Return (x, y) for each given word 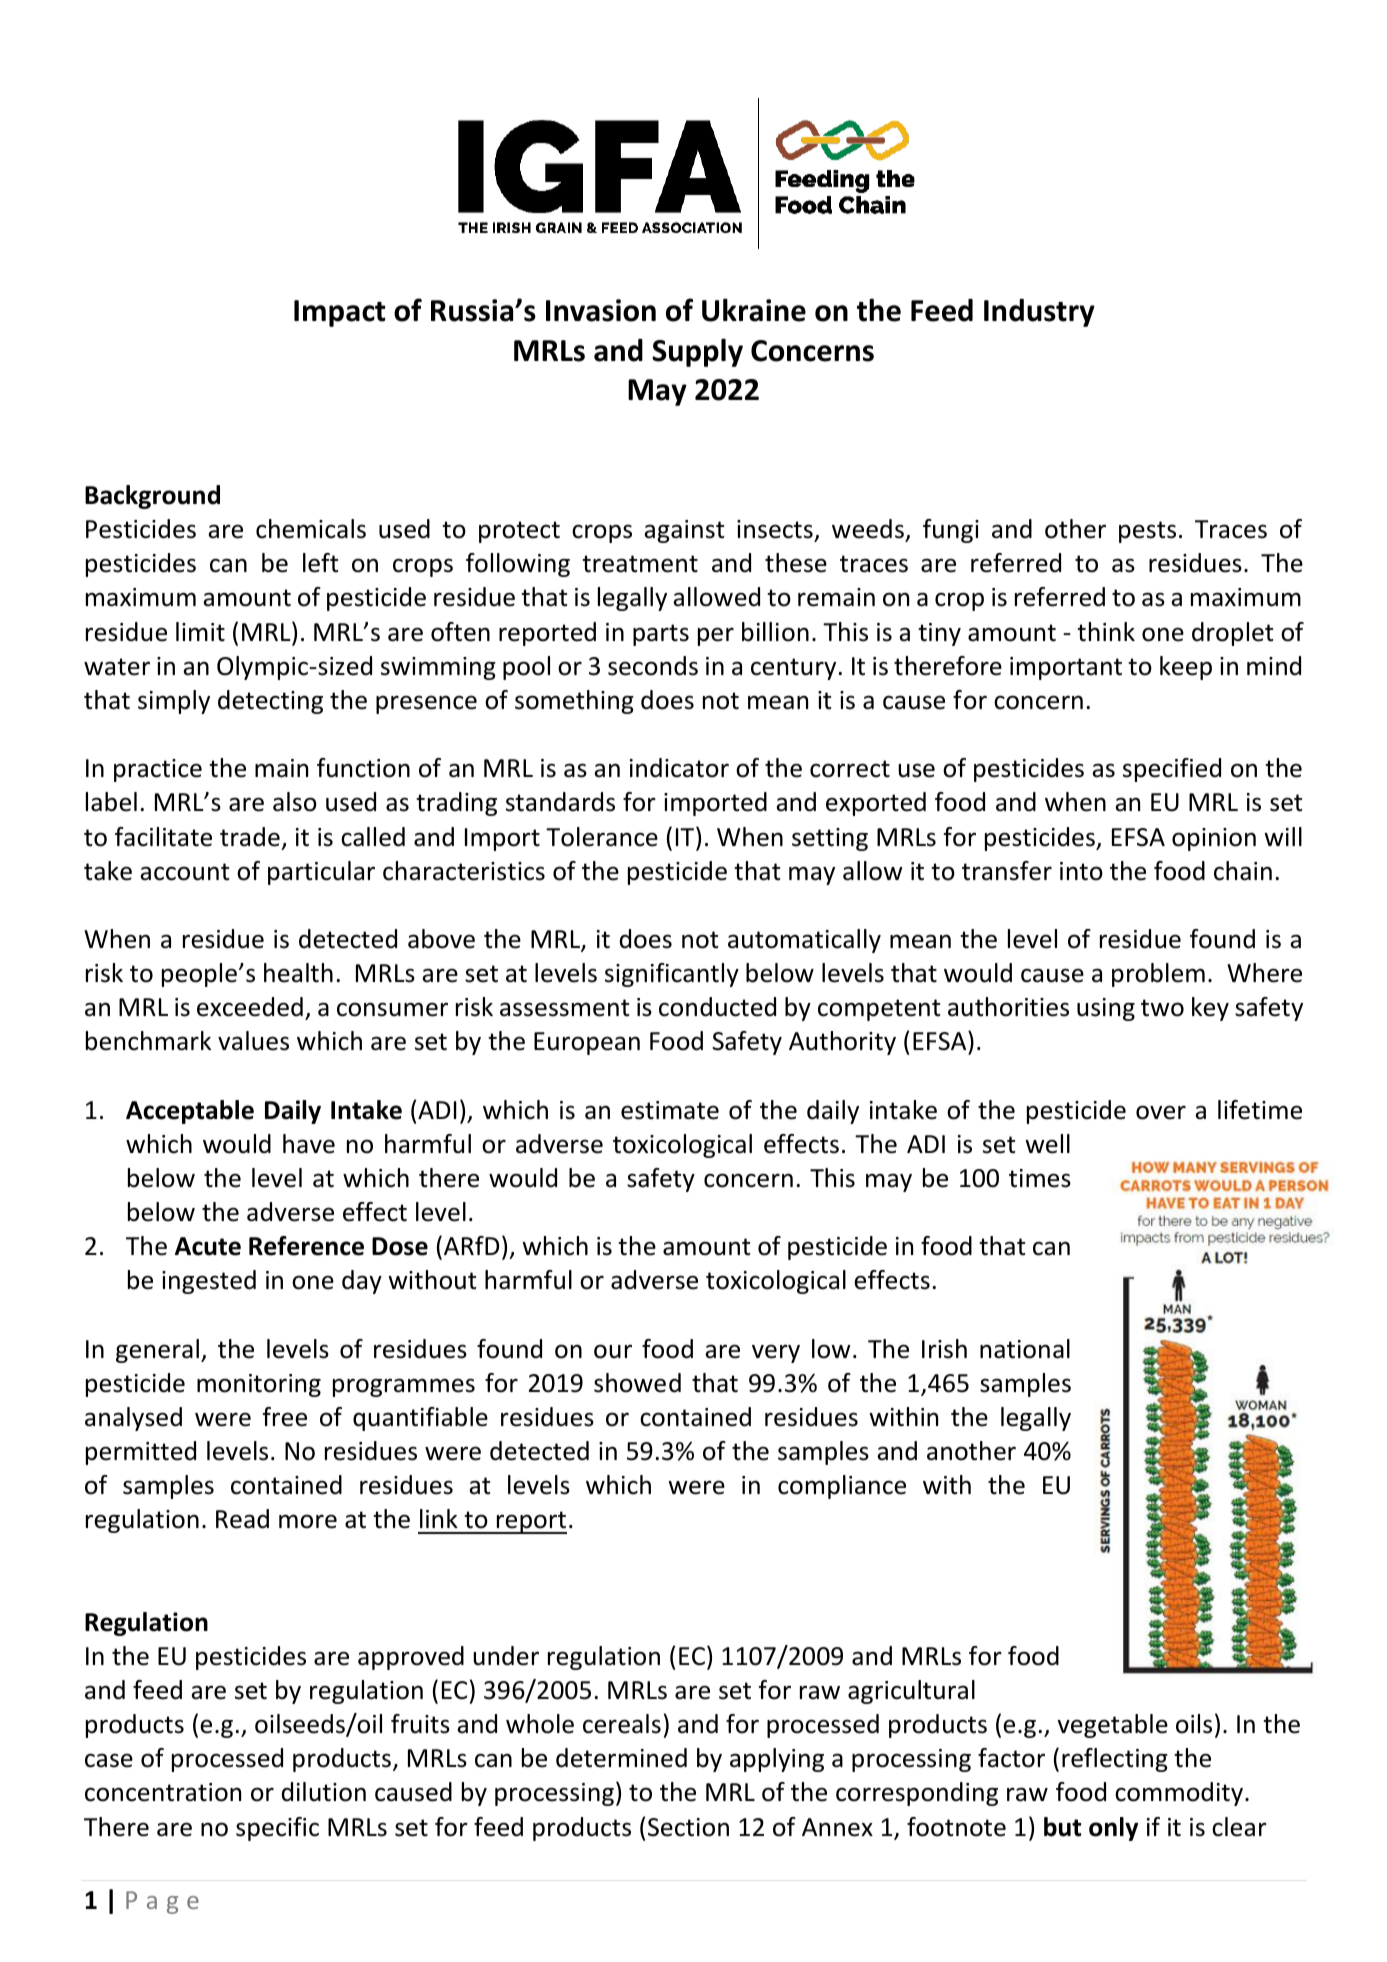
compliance (842, 1487)
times (1040, 1178)
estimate (670, 1110)
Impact (339, 313)
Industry (1039, 313)
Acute (208, 1246)
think (1106, 632)
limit (200, 632)
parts (661, 635)
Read (242, 1519)
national (1025, 1349)
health (298, 973)
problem (1158, 975)
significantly (672, 975)
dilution (324, 1792)
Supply (697, 352)
